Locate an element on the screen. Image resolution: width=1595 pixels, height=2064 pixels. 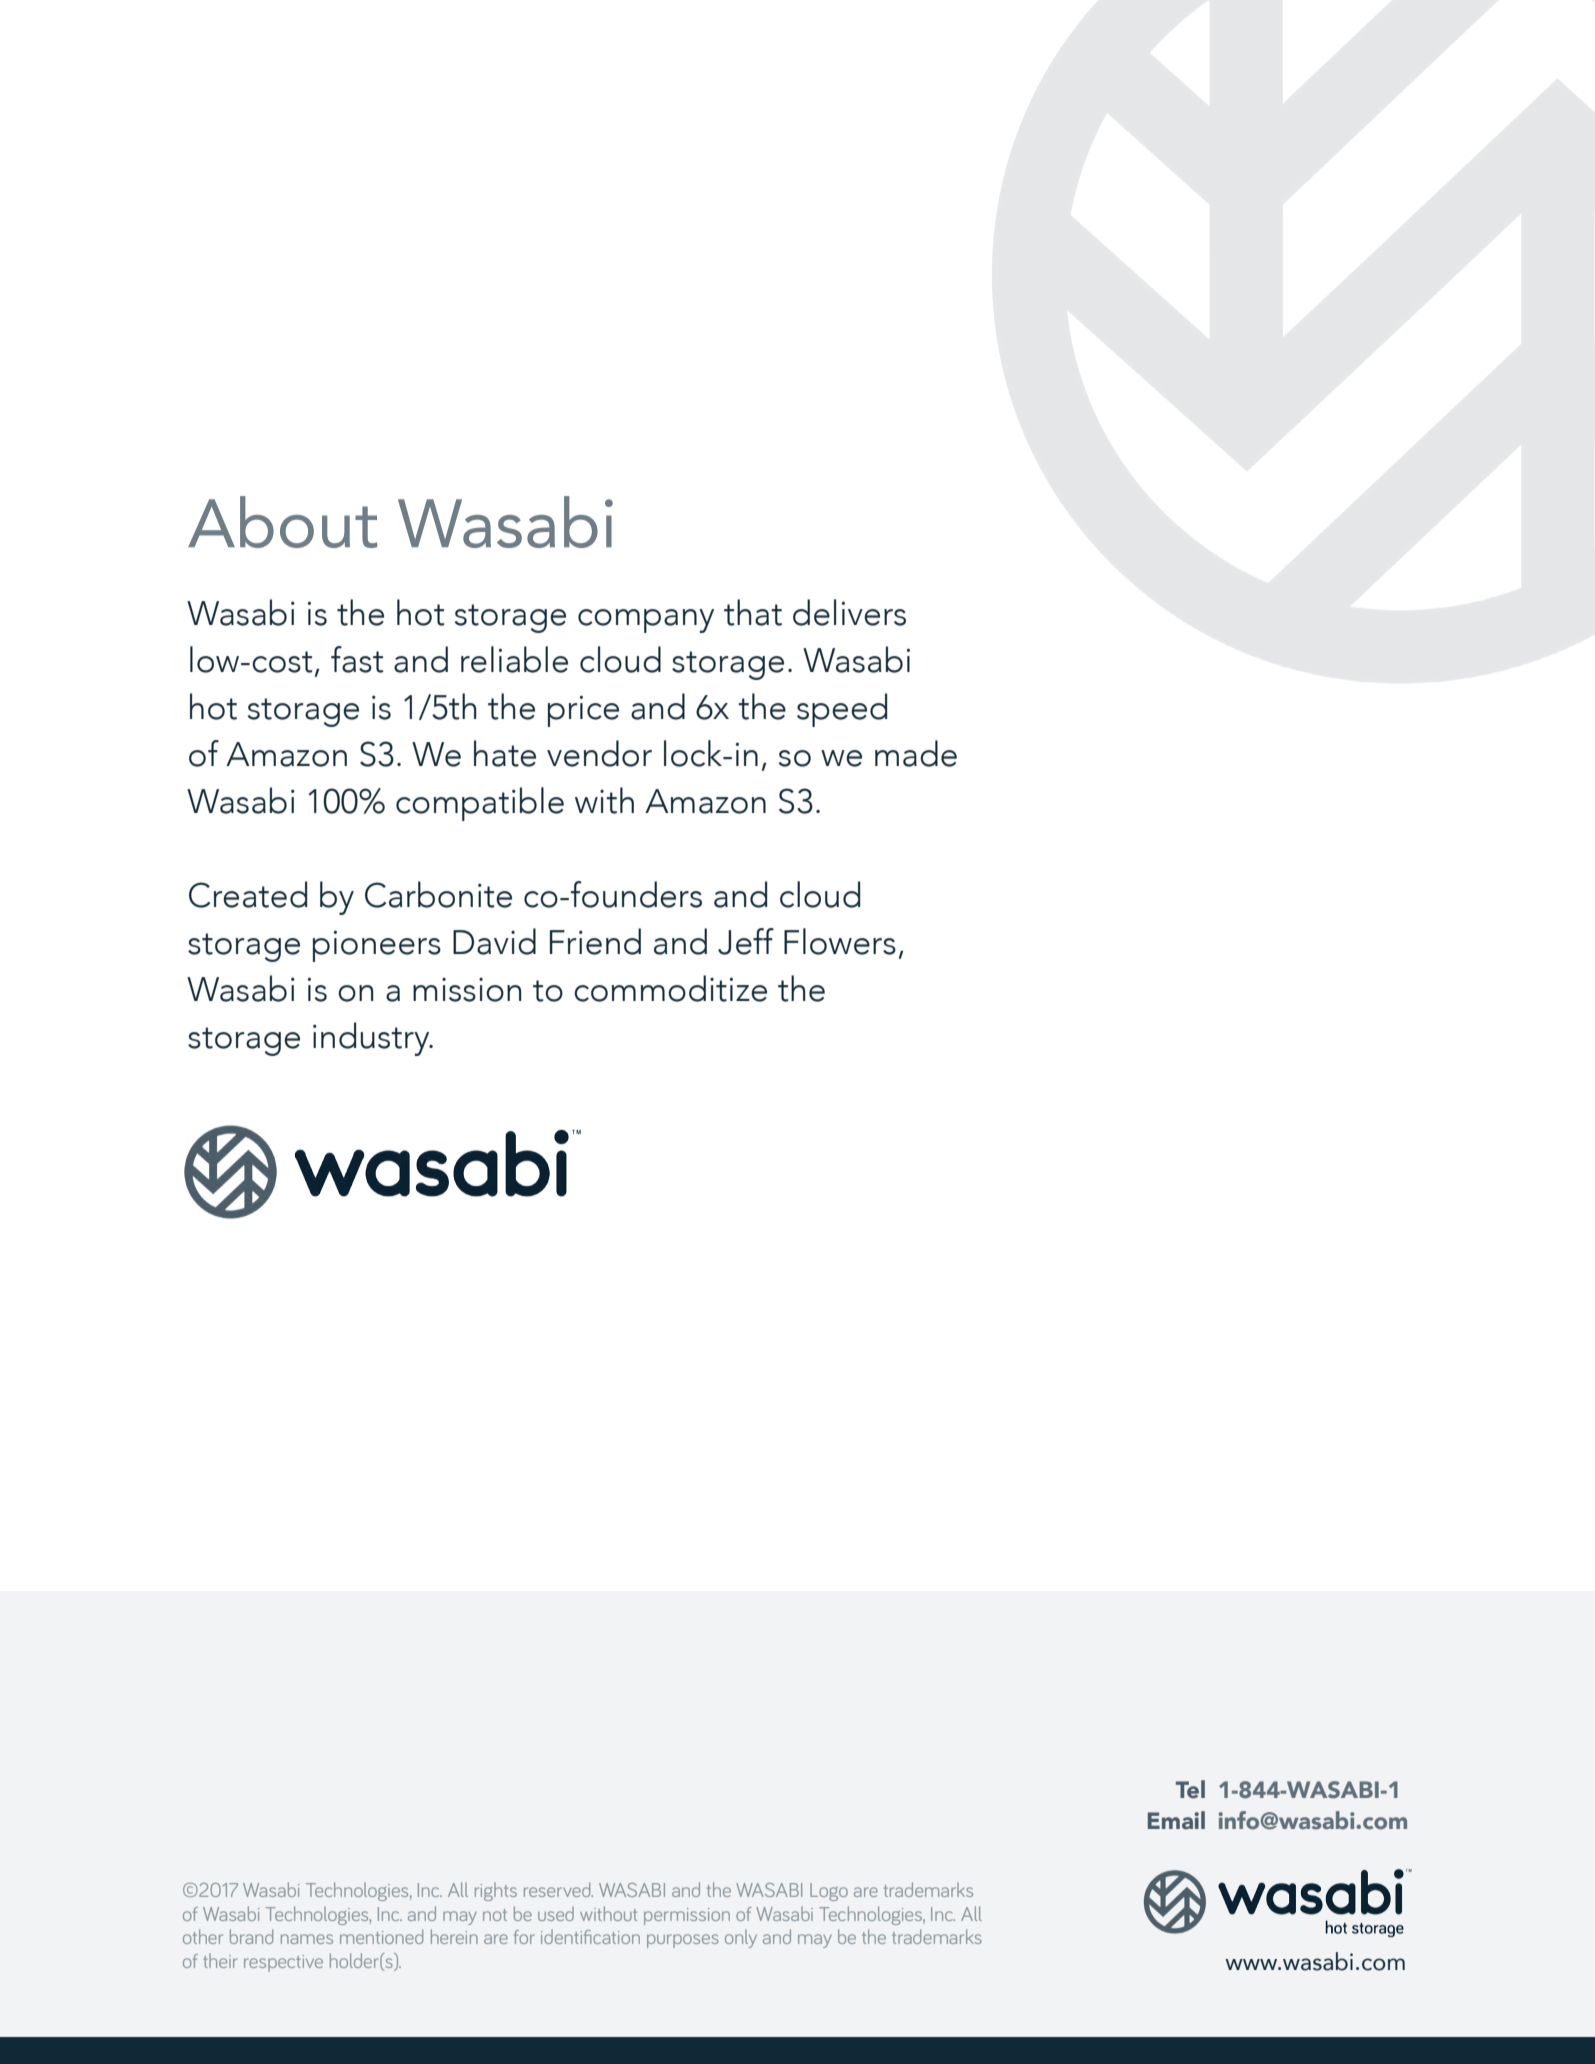
delivers is located at coordinates (849, 612).
